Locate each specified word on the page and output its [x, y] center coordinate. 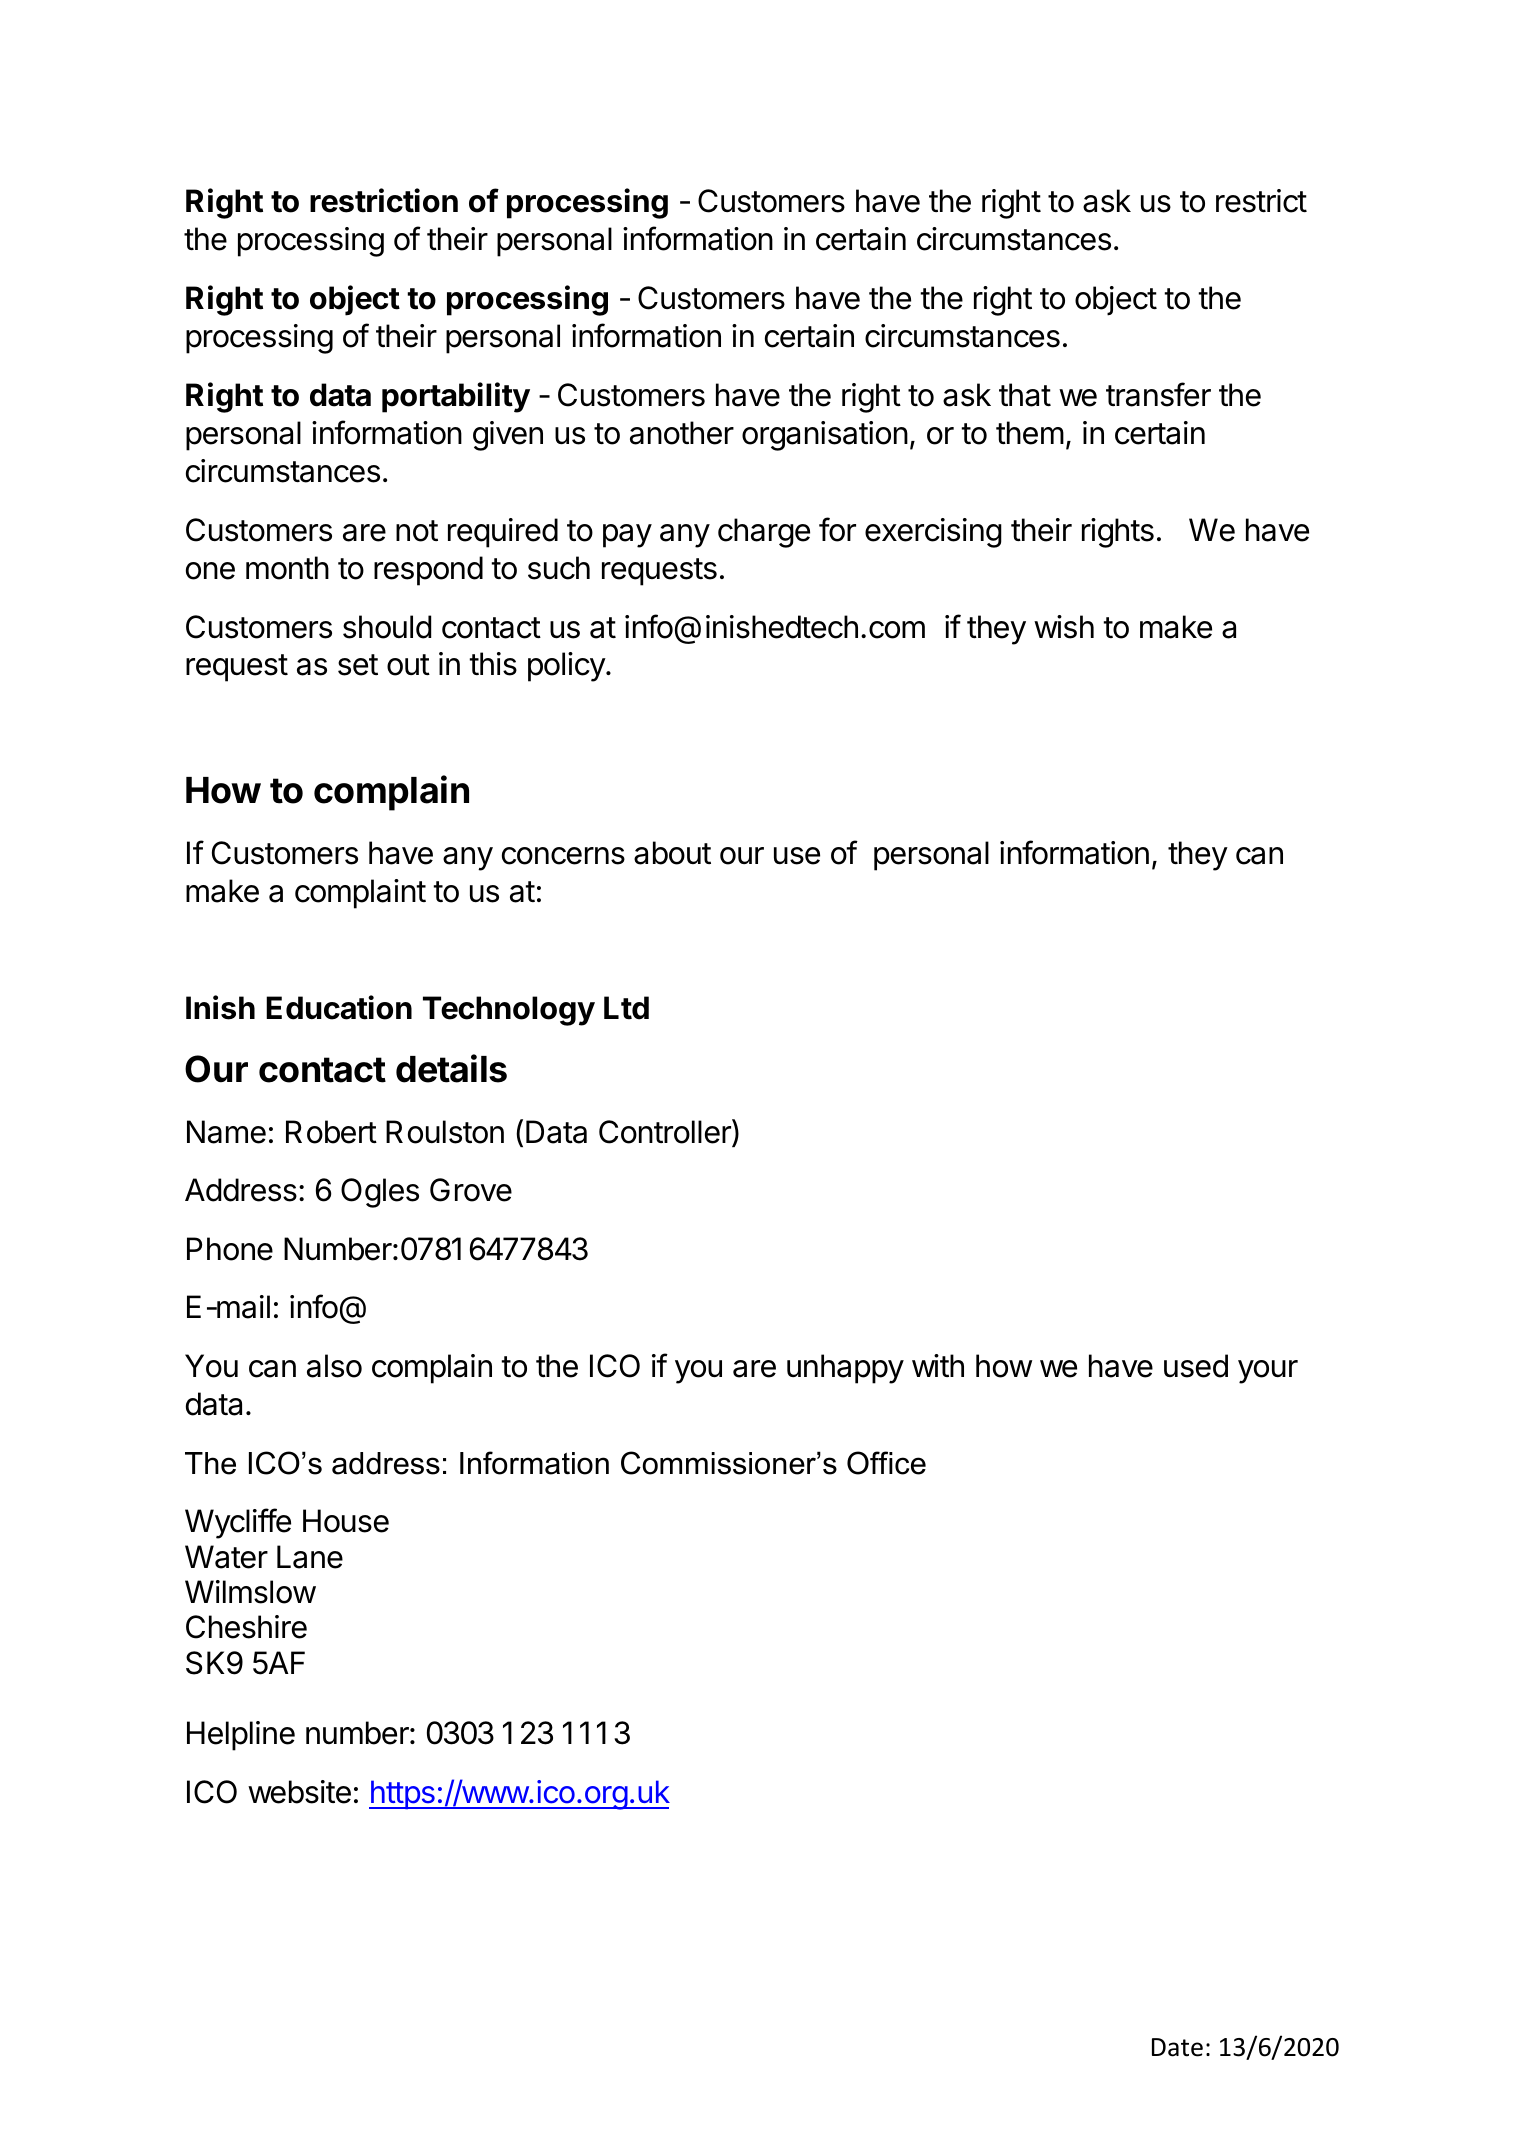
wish [1064, 627]
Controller [666, 1132]
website [299, 1792]
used [1196, 1366]
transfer [1158, 394]
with [938, 1365]
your [1268, 1372]
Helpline [241, 1736]
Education [339, 1007]
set [358, 665]
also [334, 1366]
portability [456, 397]
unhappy [845, 1369]
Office [886, 1463]
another [682, 433]
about [672, 853]
